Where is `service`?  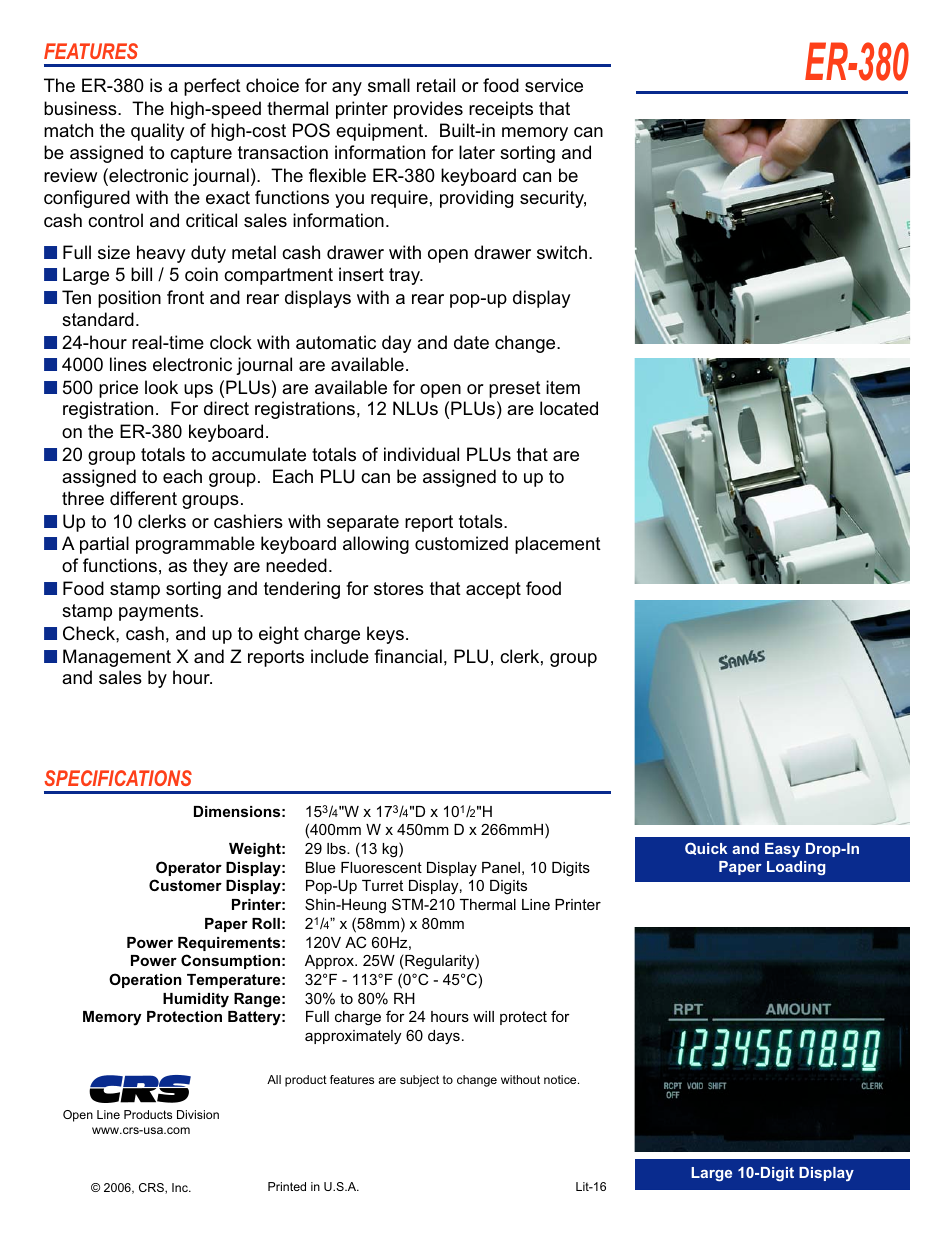
service is located at coordinates (554, 85).
